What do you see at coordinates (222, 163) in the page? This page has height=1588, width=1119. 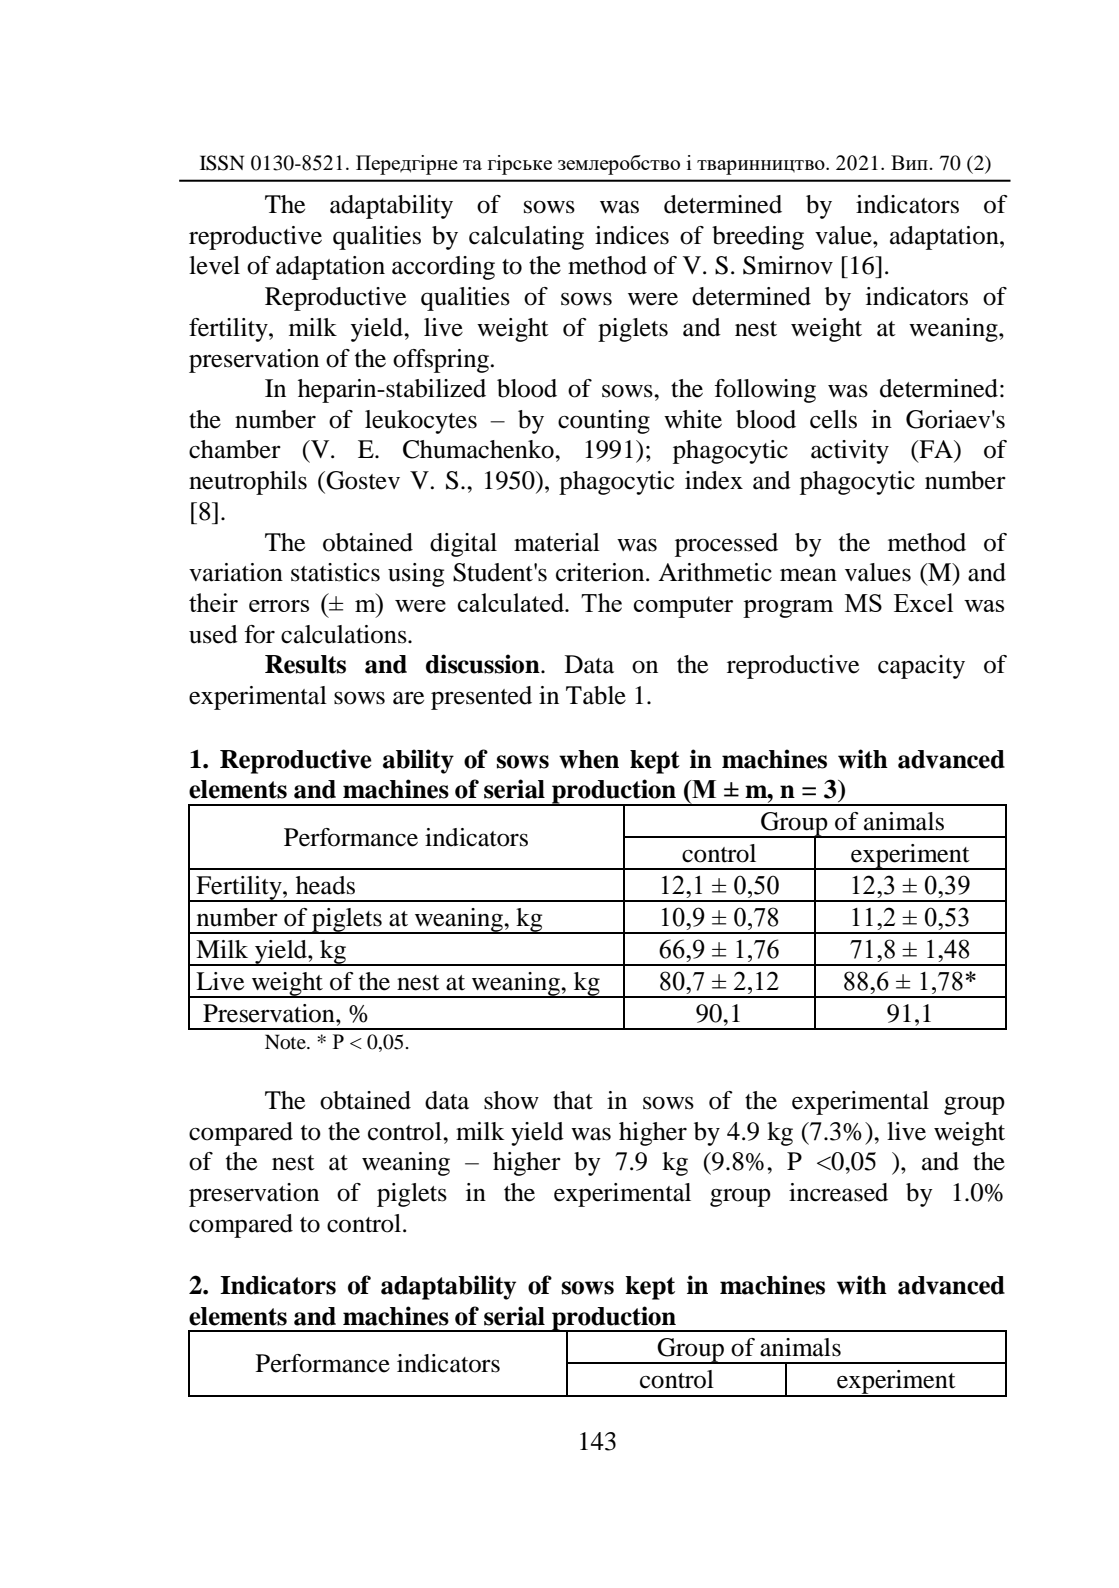 I see `ISSN` at bounding box center [222, 163].
